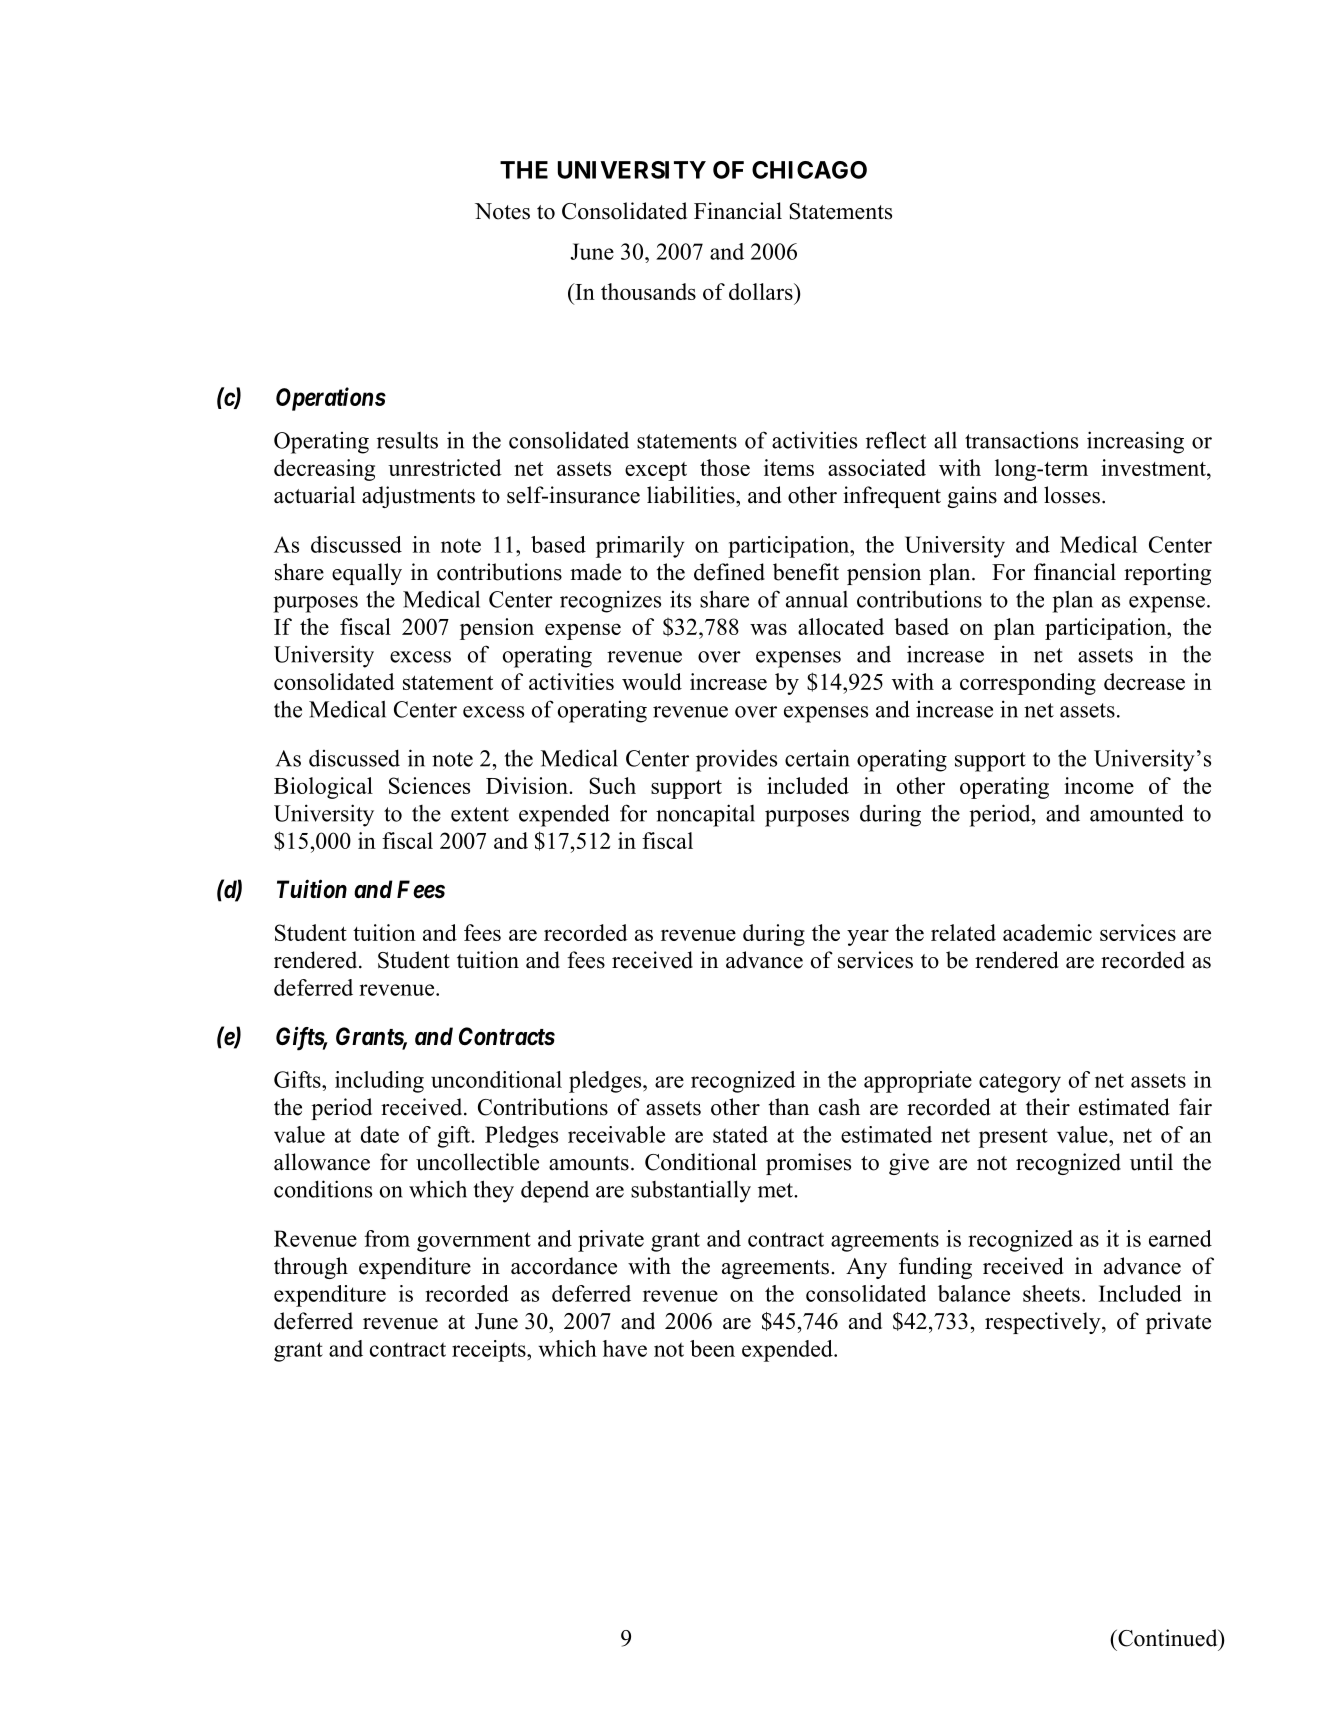 This screenshot has height=1720, width=1329. Describe the element at coordinates (729, 572) in the screenshot. I see `defined` at that location.
